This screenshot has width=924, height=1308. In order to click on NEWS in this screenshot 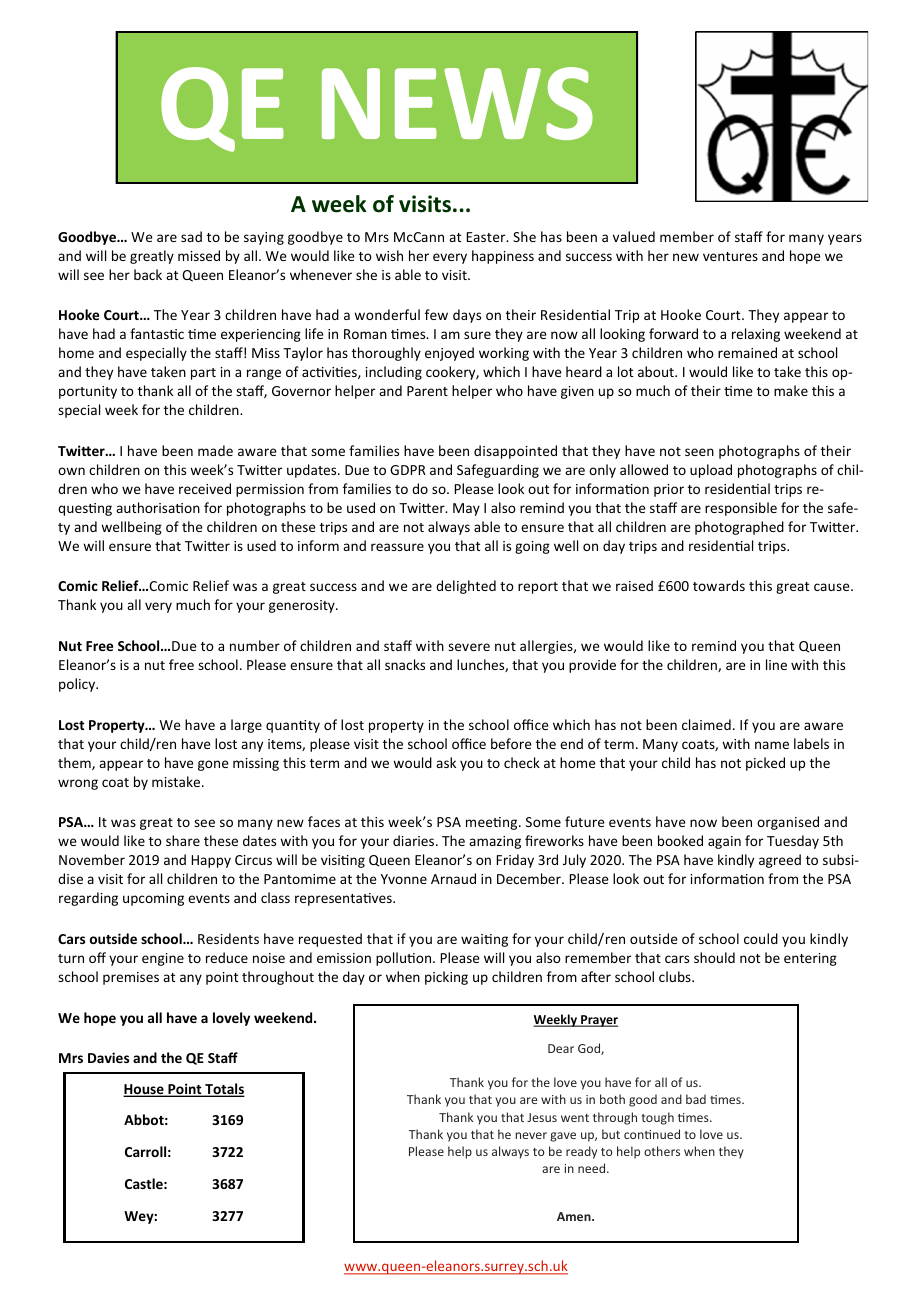, I will do `click(457, 103)`.
